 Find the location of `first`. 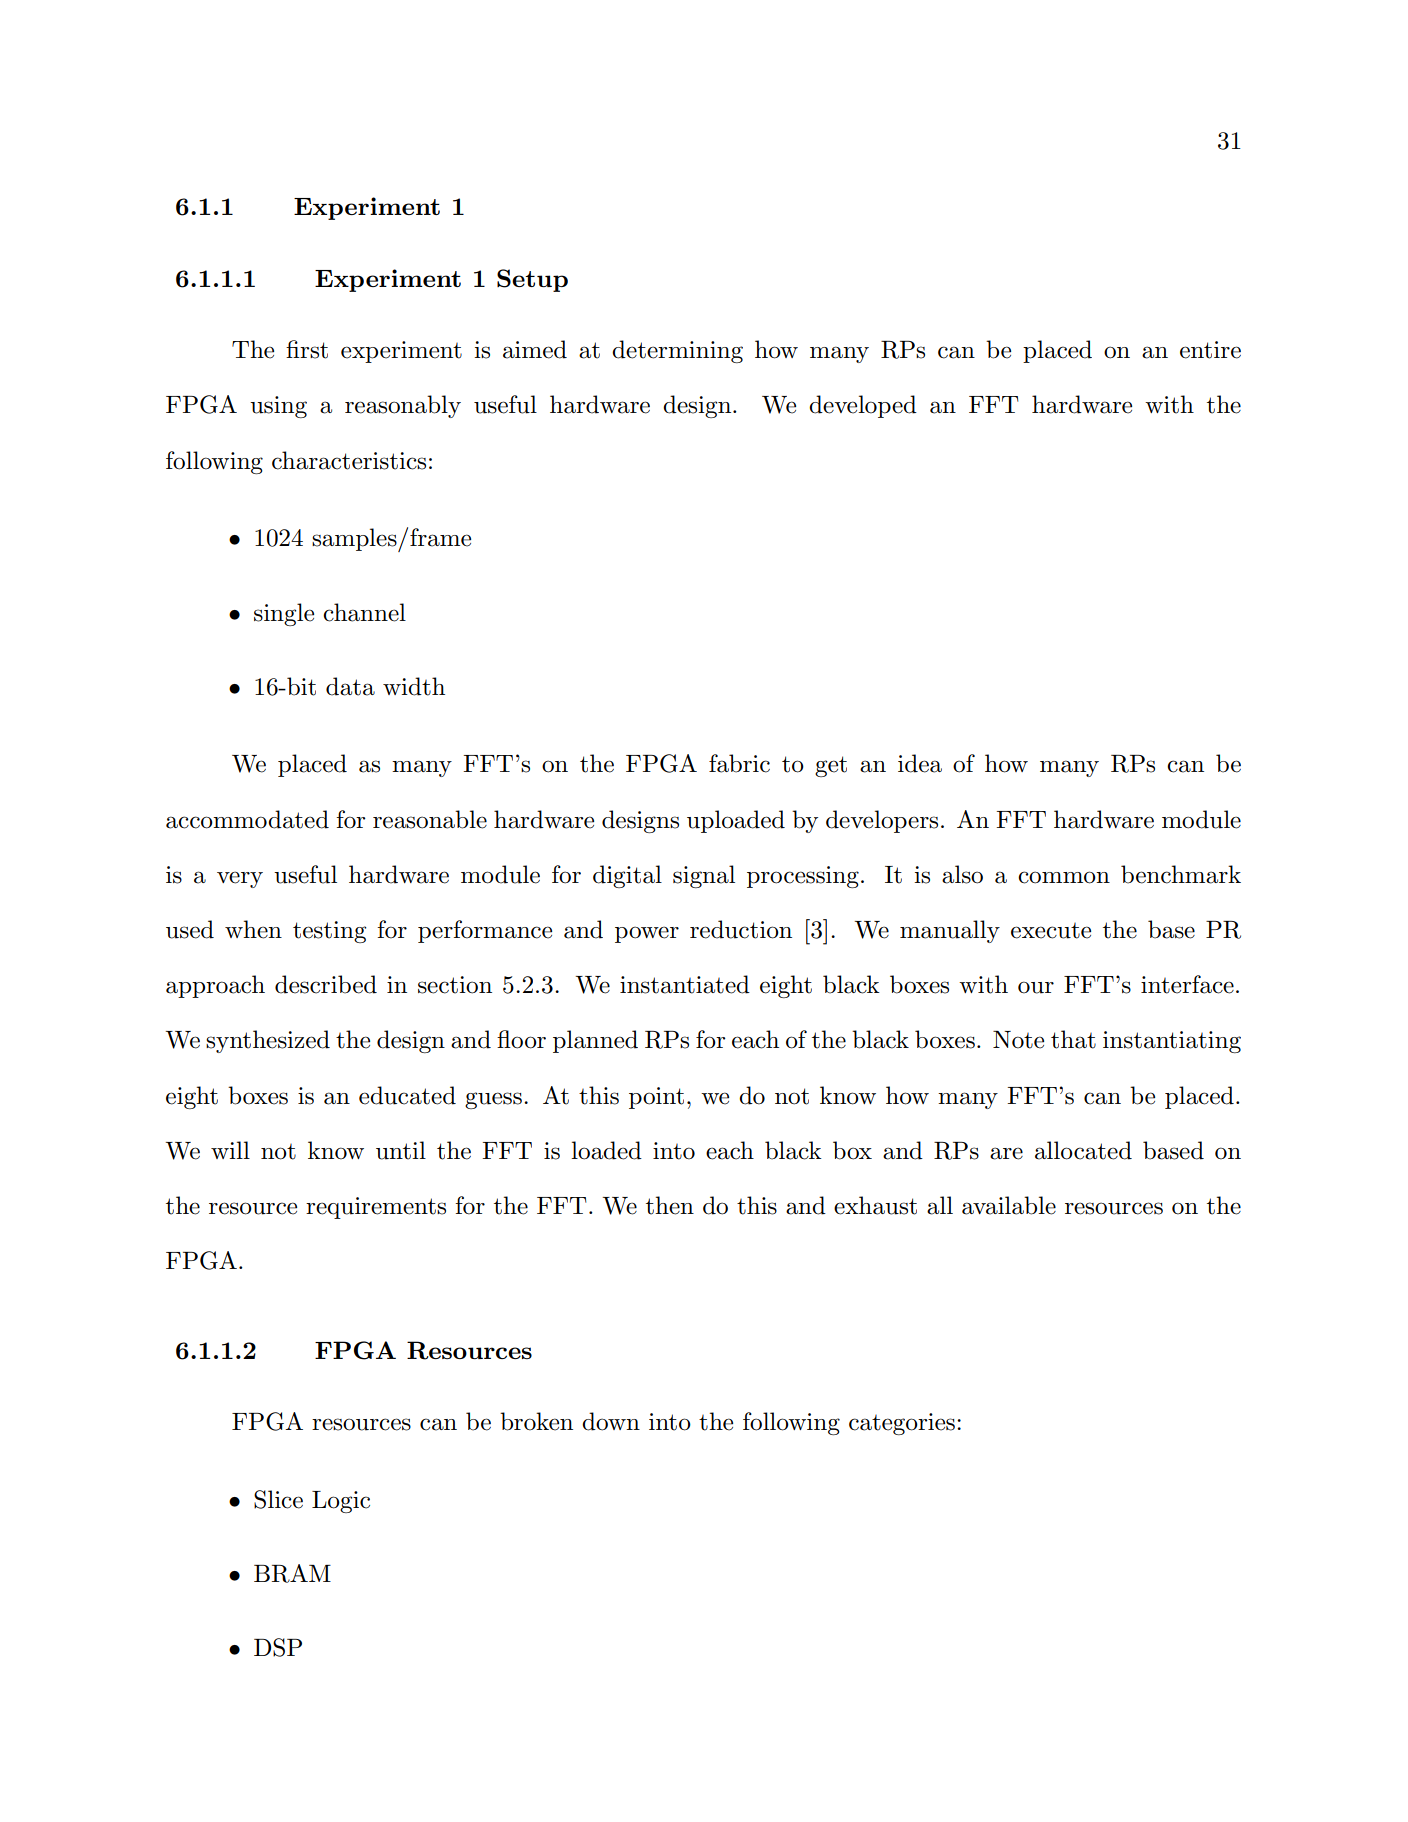

first is located at coordinates (307, 349).
